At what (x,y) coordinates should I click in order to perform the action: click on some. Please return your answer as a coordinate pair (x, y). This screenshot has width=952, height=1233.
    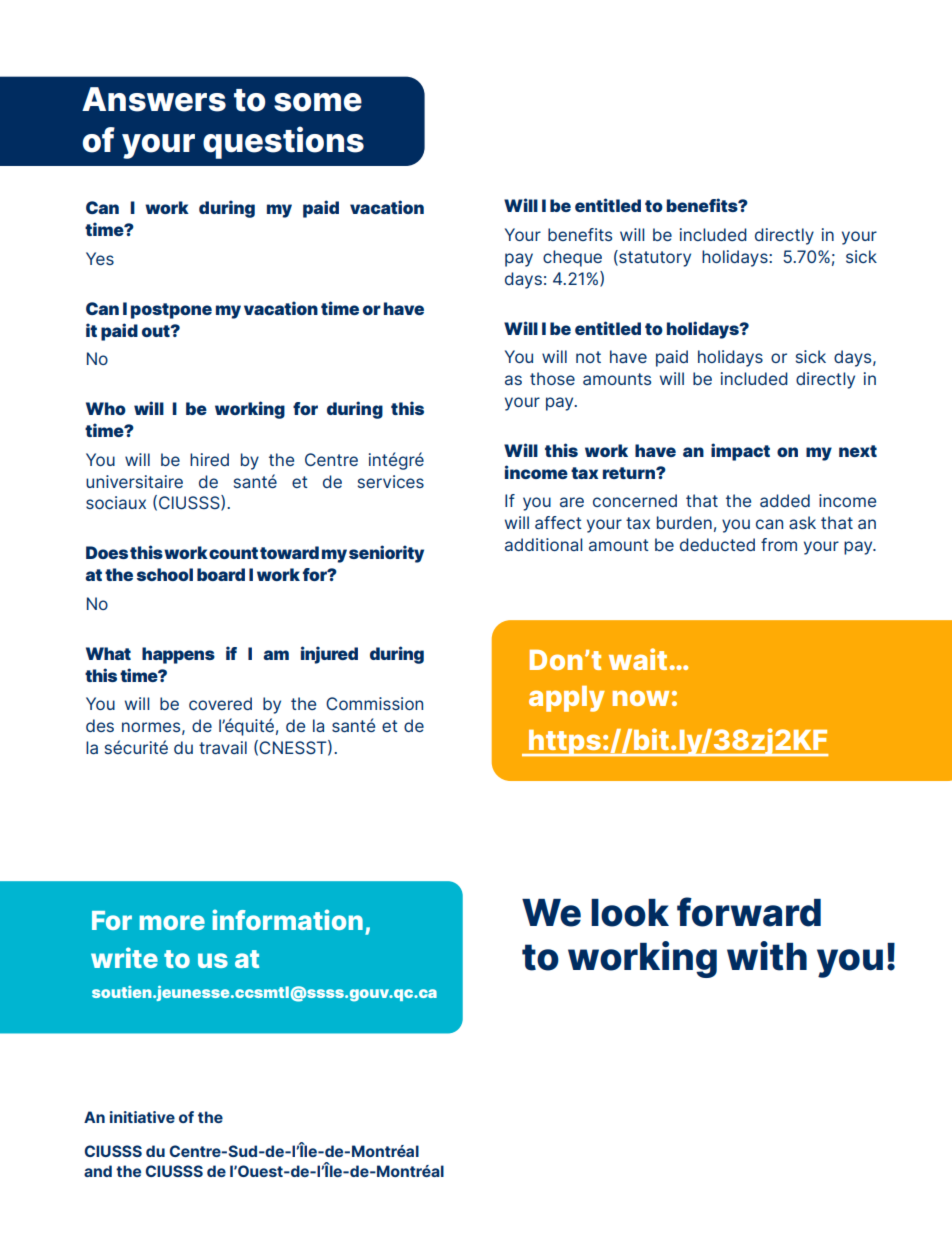
    Looking at the image, I should click on (318, 102).
